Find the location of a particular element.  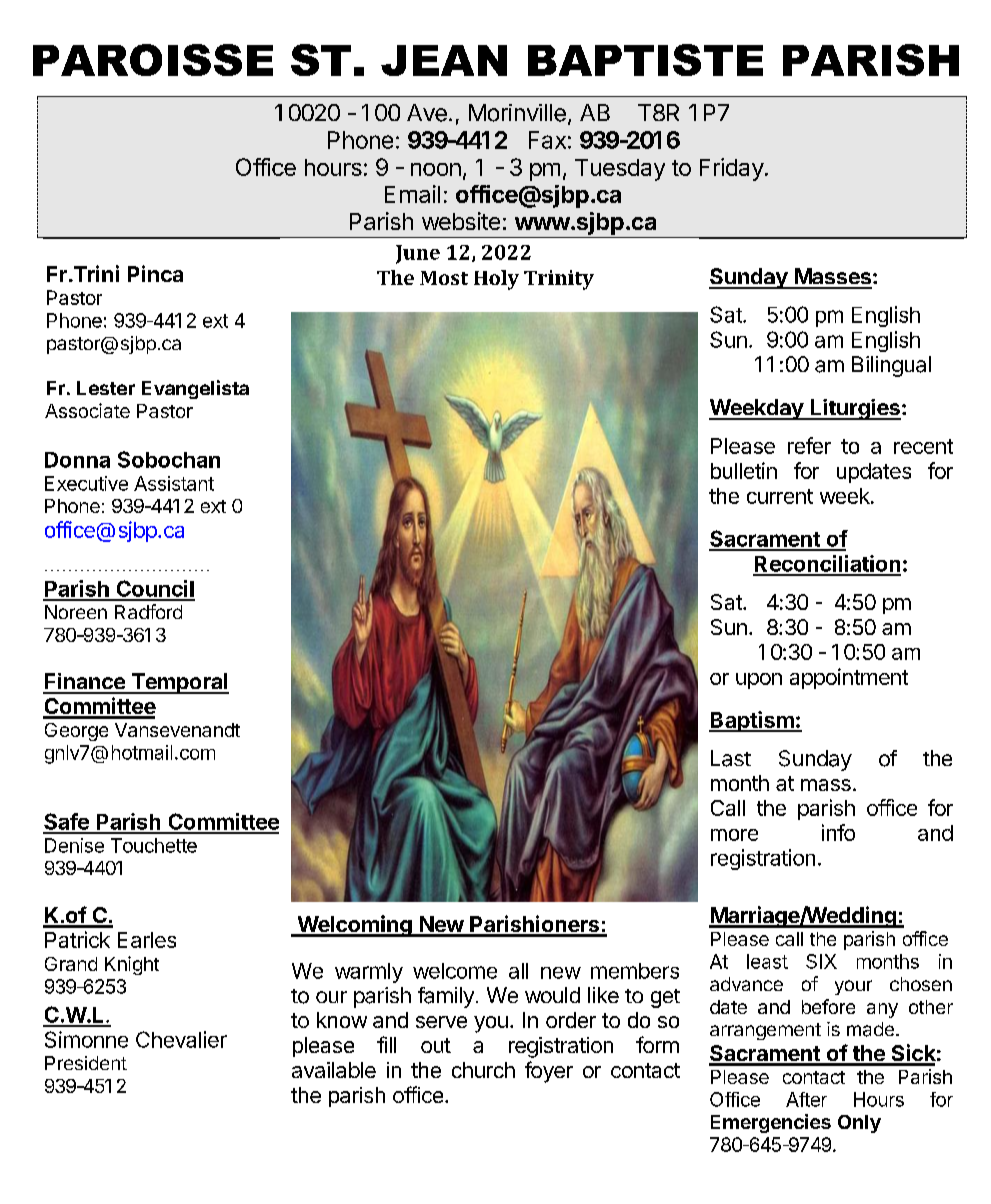

Evangelista is located at coordinates (195, 389).
